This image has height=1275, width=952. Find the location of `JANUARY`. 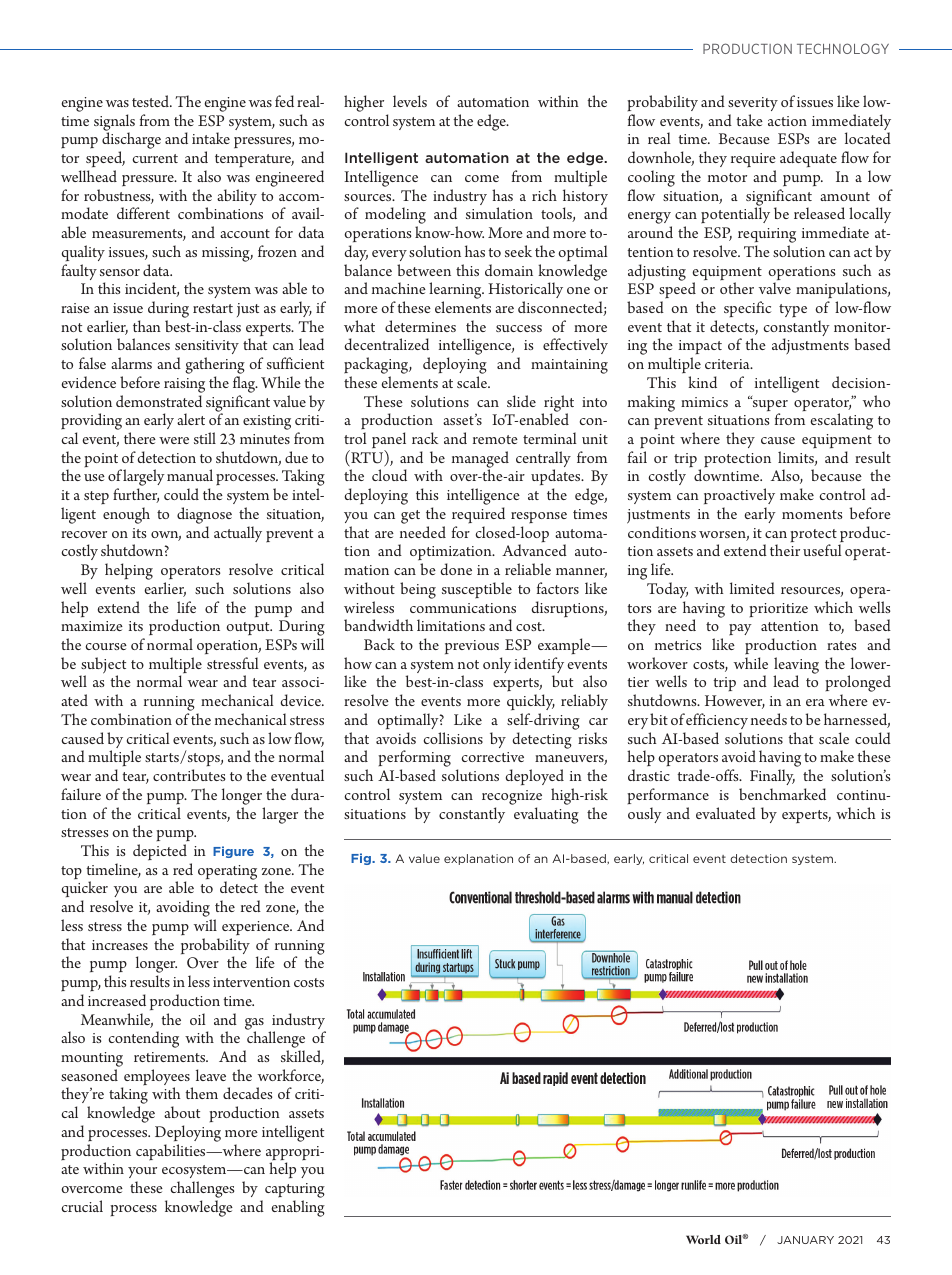

JANUARY is located at coordinates (805, 1240).
